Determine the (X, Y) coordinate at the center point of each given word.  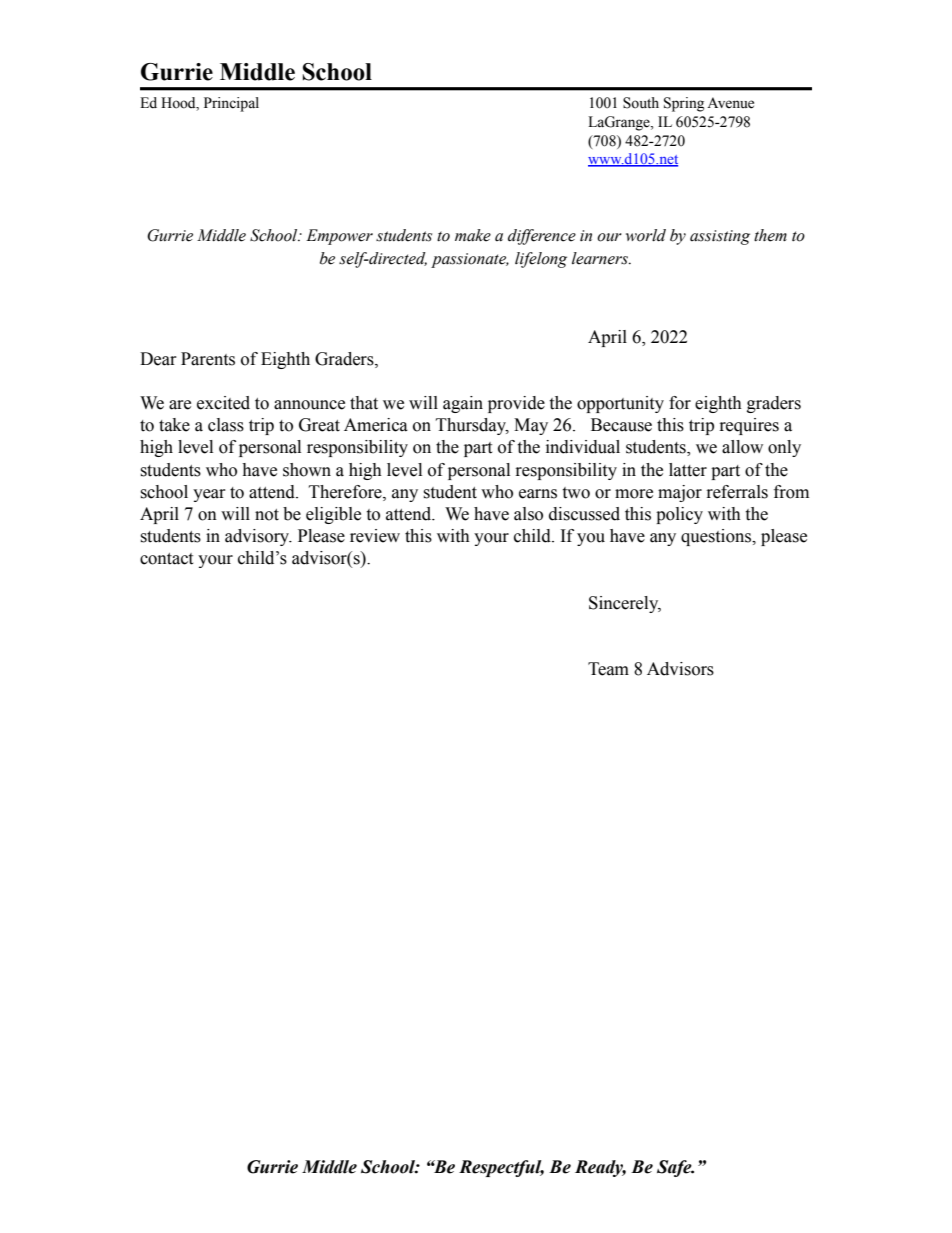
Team (608, 669)
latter (688, 470)
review (375, 536)
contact (166, 559)
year (209, 495)
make (473, 235)
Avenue (730, 103)
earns (538, 494)
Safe (675, 1168)
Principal (231, 104)
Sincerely (625, 604)
